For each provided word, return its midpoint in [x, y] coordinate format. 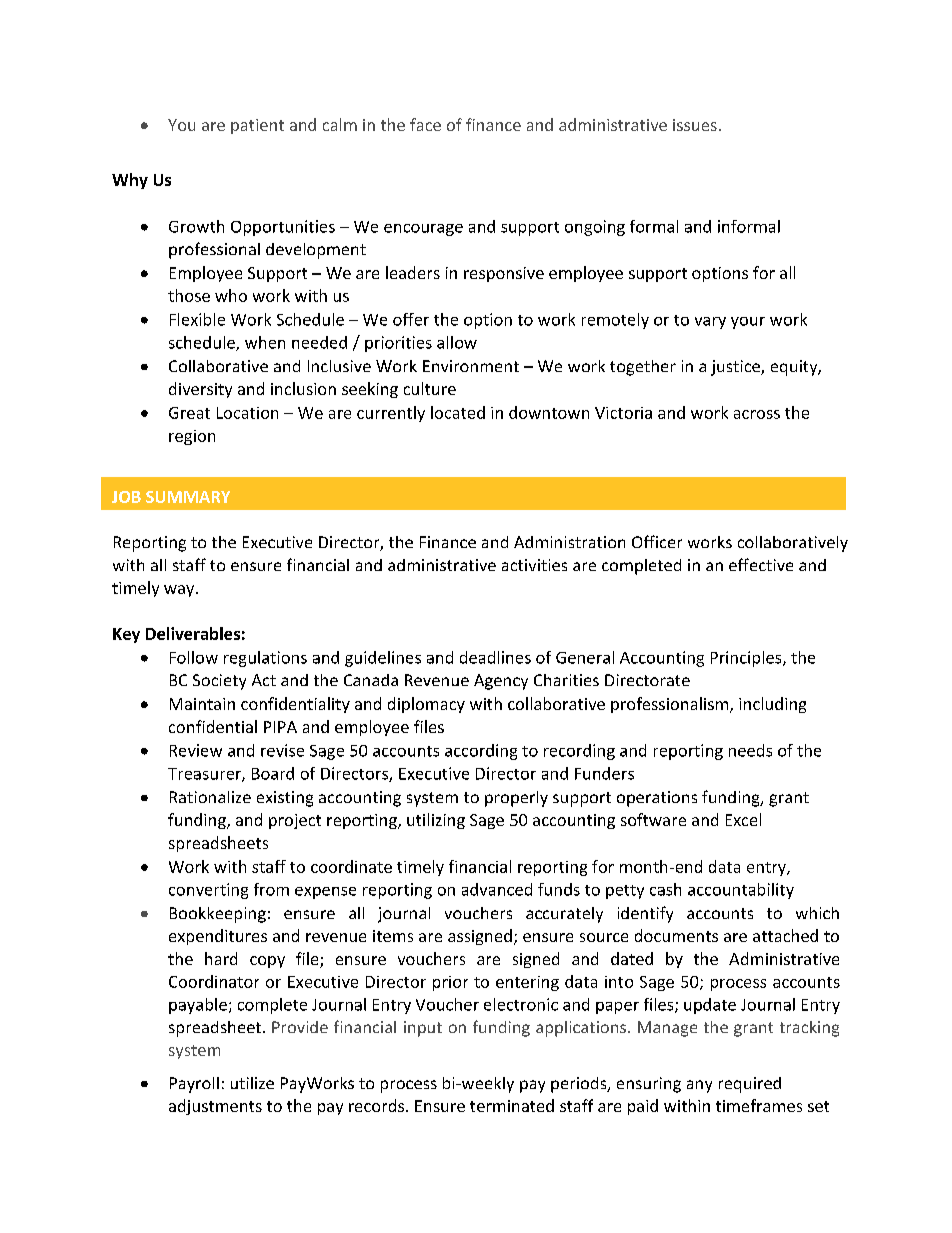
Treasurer [205, 775]
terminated [512, 1105]
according [481, 752]
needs [750, 750]
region [192, 437]
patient [257, 126]
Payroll [194, 1085]
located [458, 412]
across [757, 414]
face [425, 124]
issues [695, 125]
